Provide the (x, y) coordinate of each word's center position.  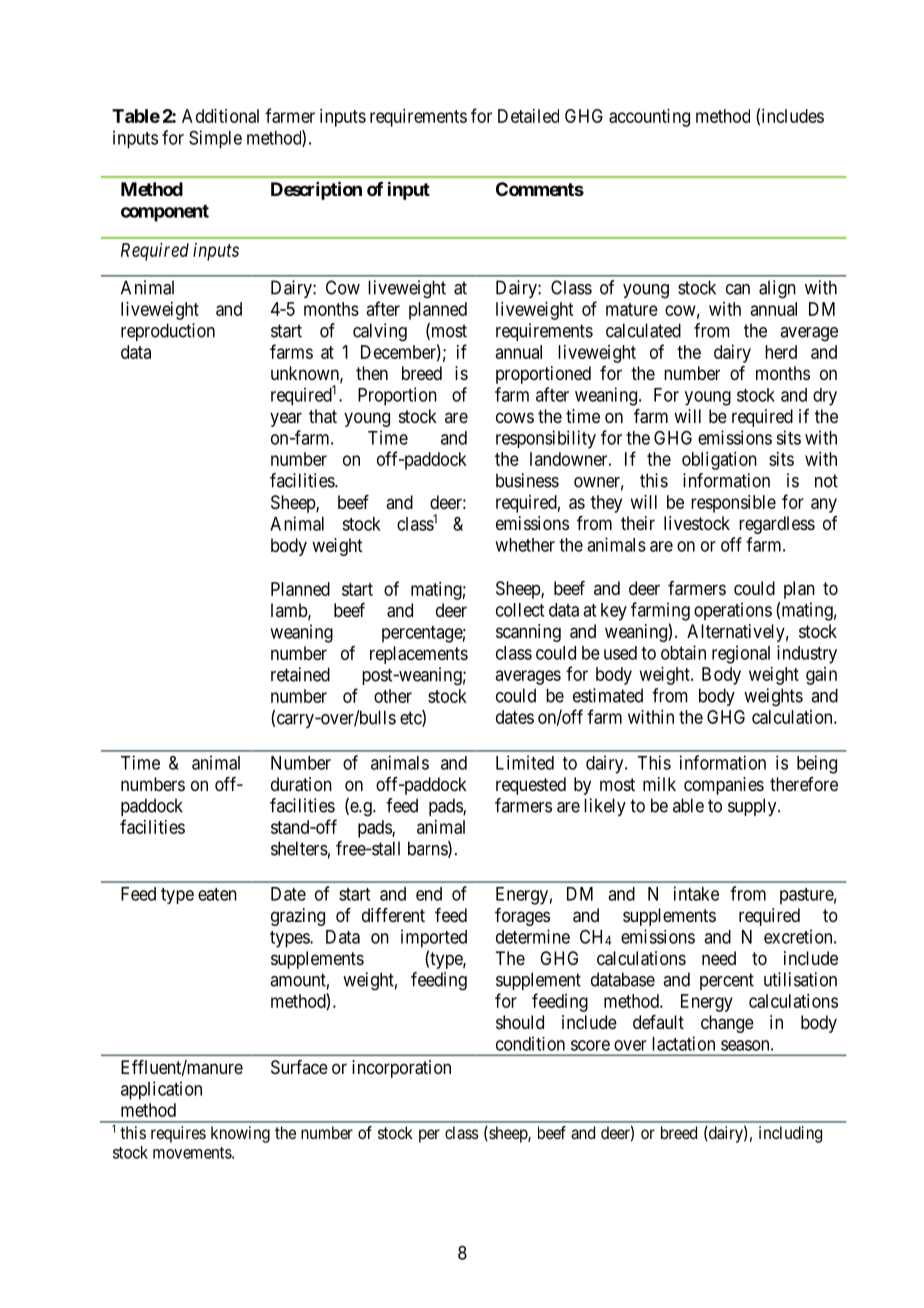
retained (300, 674)
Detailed (528, 116)
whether (525, 545)
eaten (217, 894)
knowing (240, 1134)
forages (522, 917)
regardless (777, 525)
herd (781, 352)
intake (696, 893)
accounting (649, 118)
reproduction (168, 332)
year (286, 419)
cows (515, 417)
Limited (525, 762)
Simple (215, 139)
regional (741, 654)
